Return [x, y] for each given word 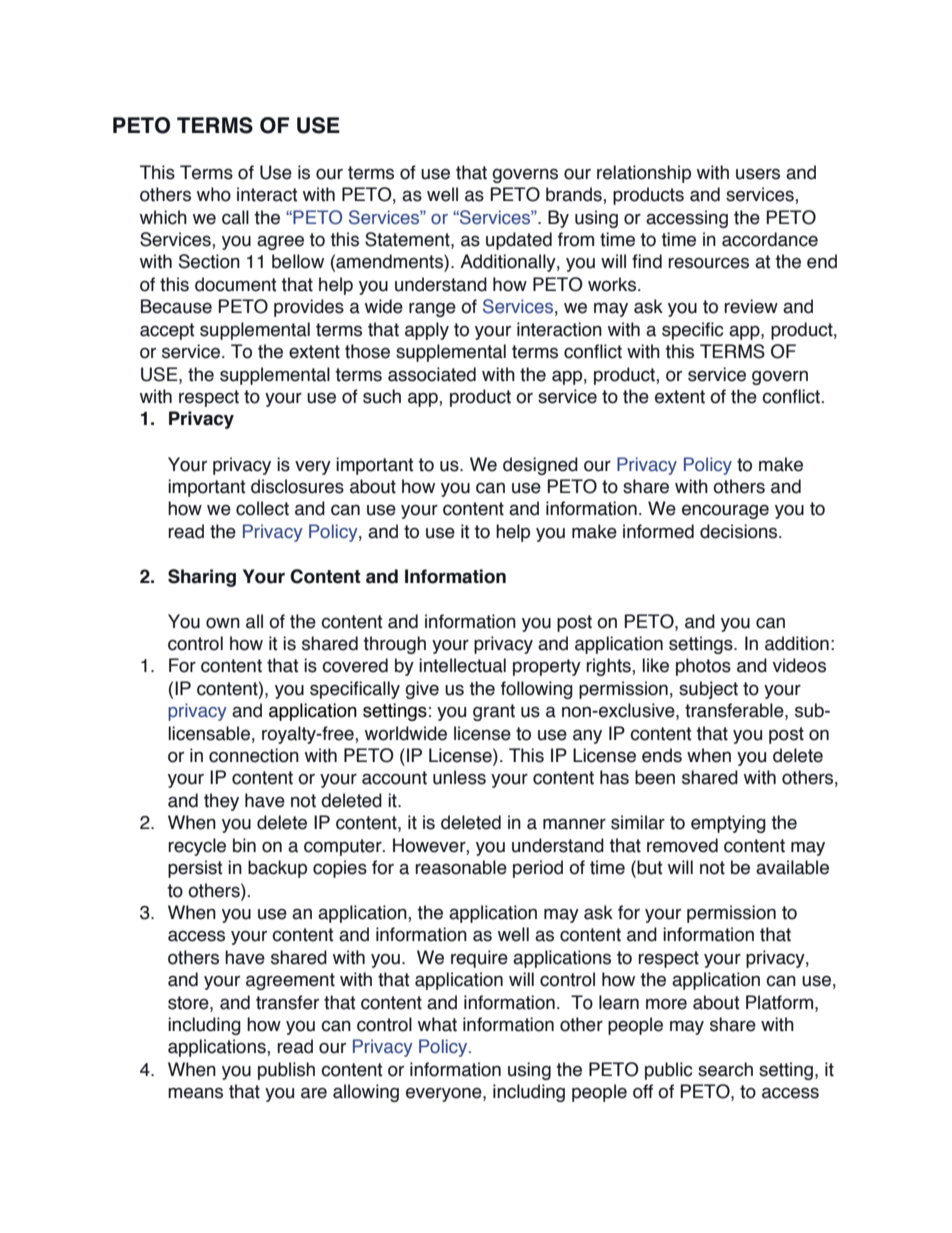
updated [519, 241]
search [725, 1069]
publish [286, 1071]
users [758, 174]
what [437, 1024]
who [214, 194]
